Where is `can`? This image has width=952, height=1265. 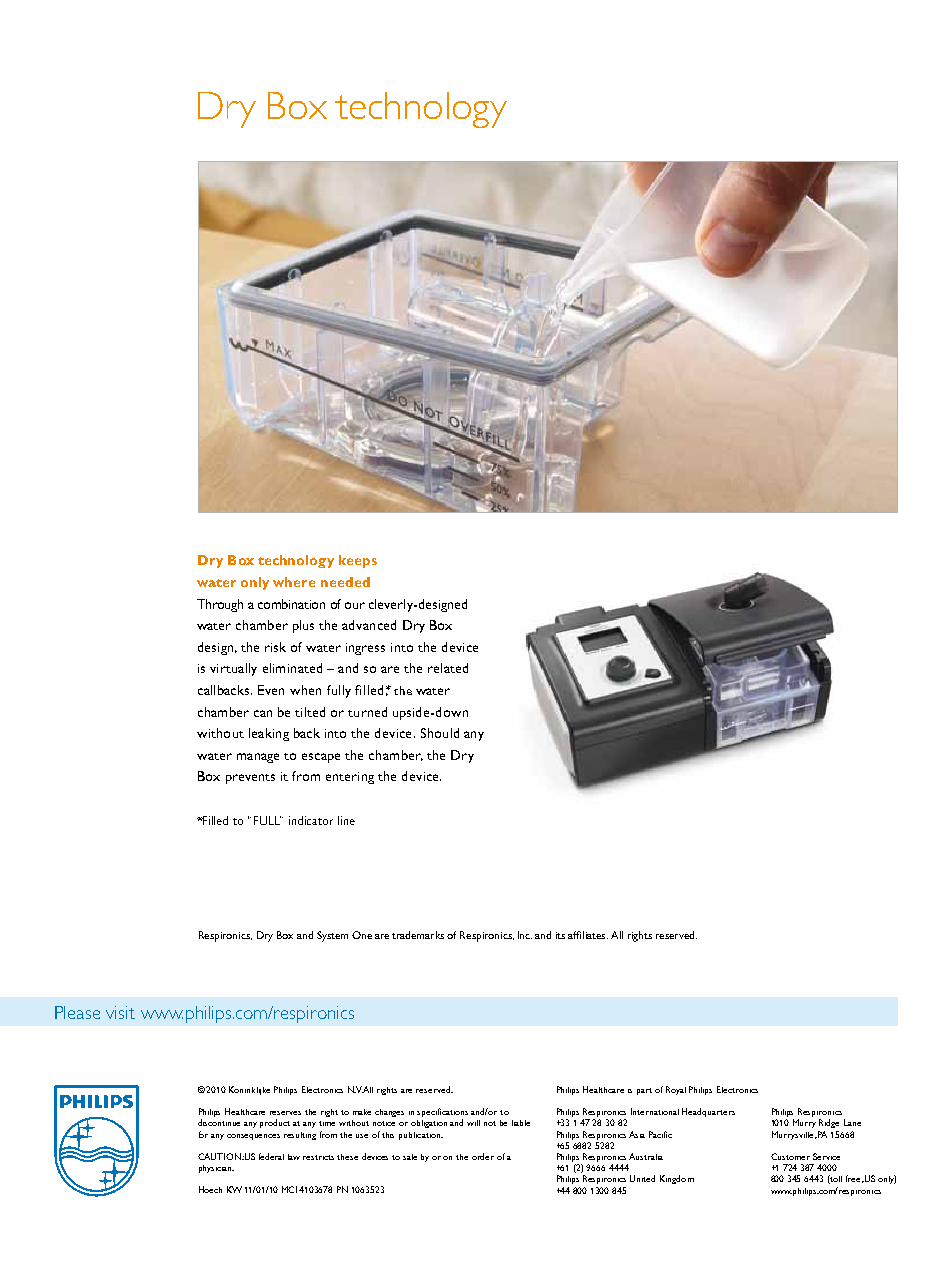 can is located at coordinates (263, 713).
